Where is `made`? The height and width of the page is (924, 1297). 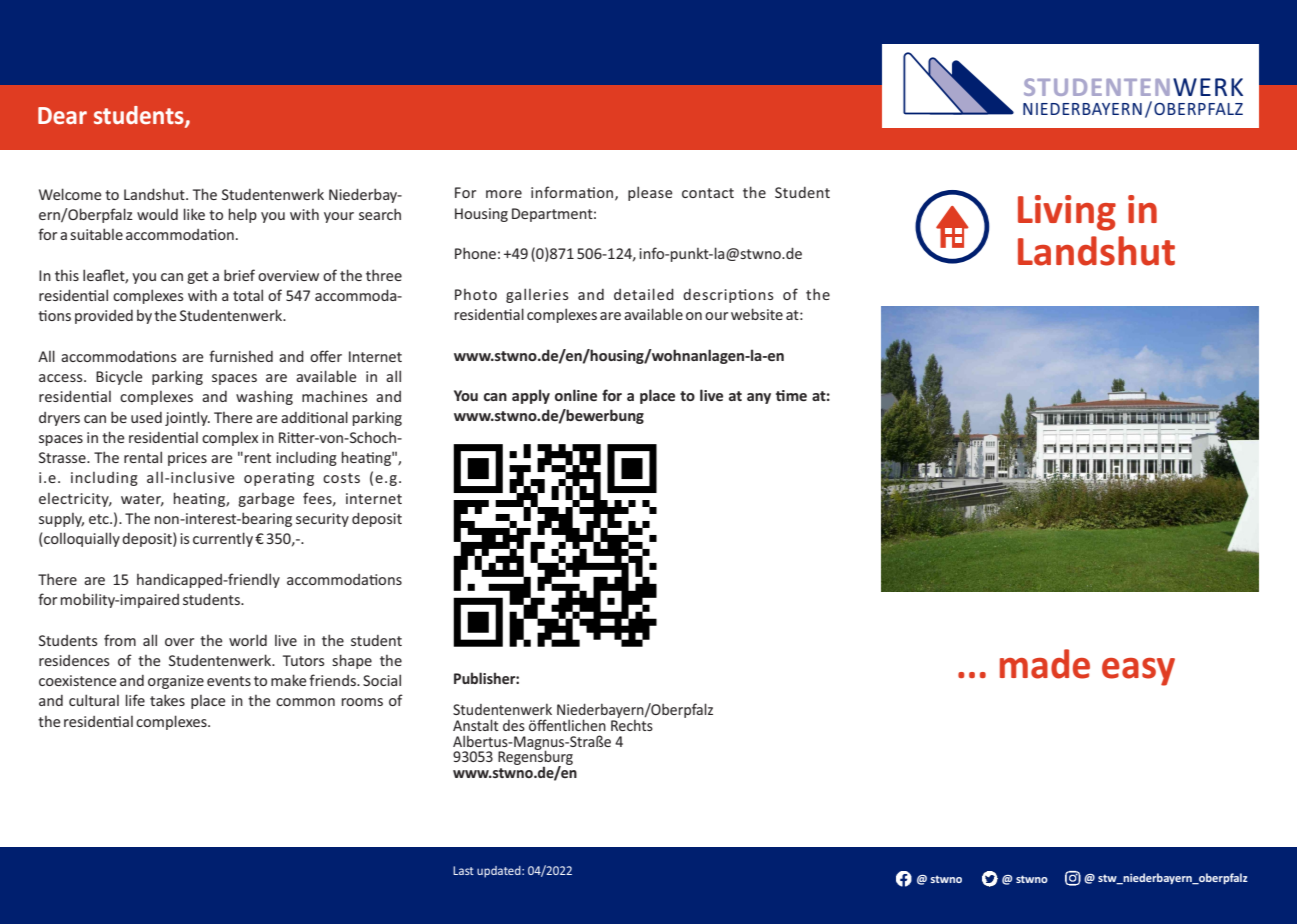
made is located at coordinates (1045, 664).
